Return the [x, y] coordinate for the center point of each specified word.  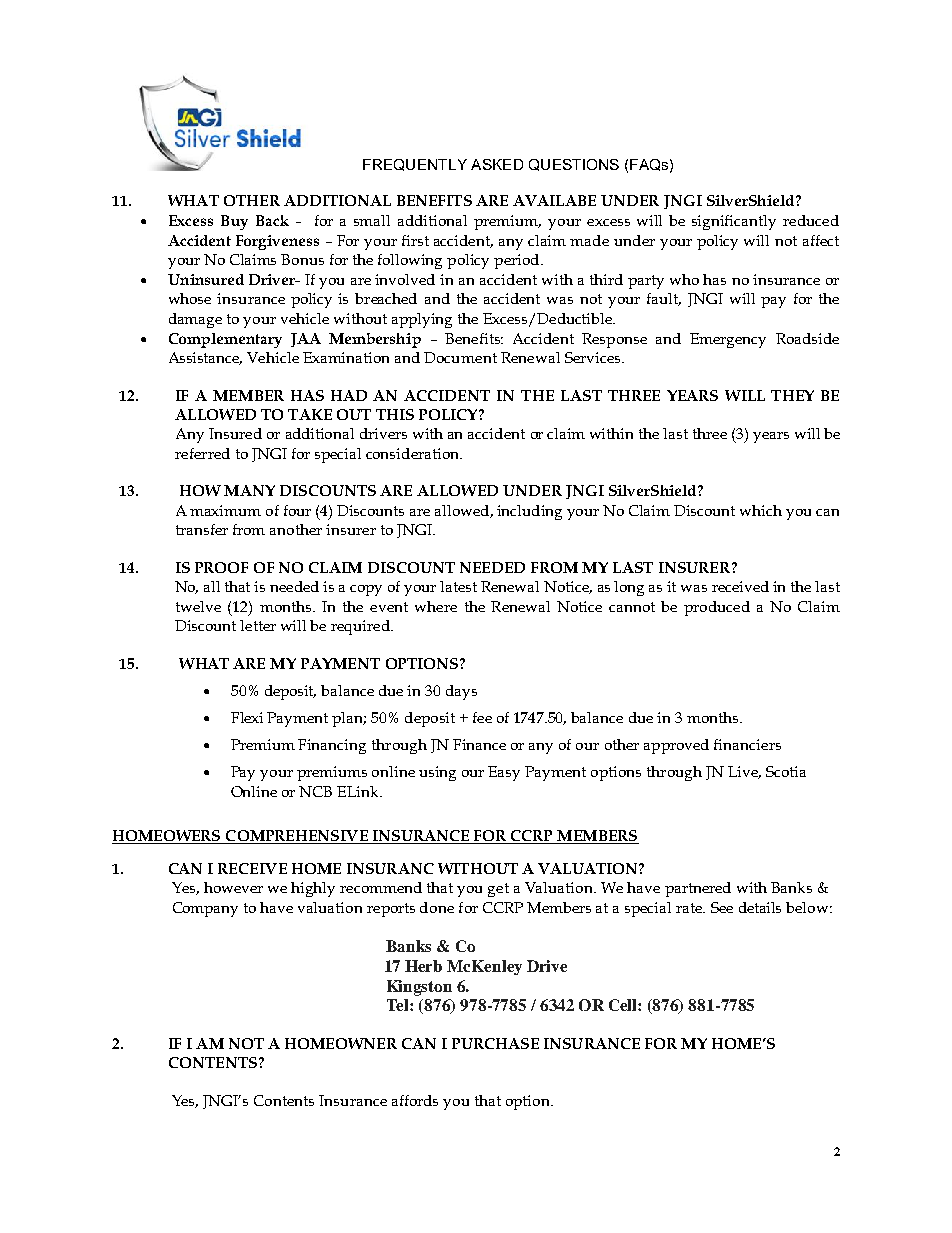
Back [272, 220]
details [760, 907]
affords [415, 1100]
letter [258, 625]
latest [458, 586]
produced [717, 608]
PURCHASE [495, 1043]
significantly [734, 222]
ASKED [497, 164]
